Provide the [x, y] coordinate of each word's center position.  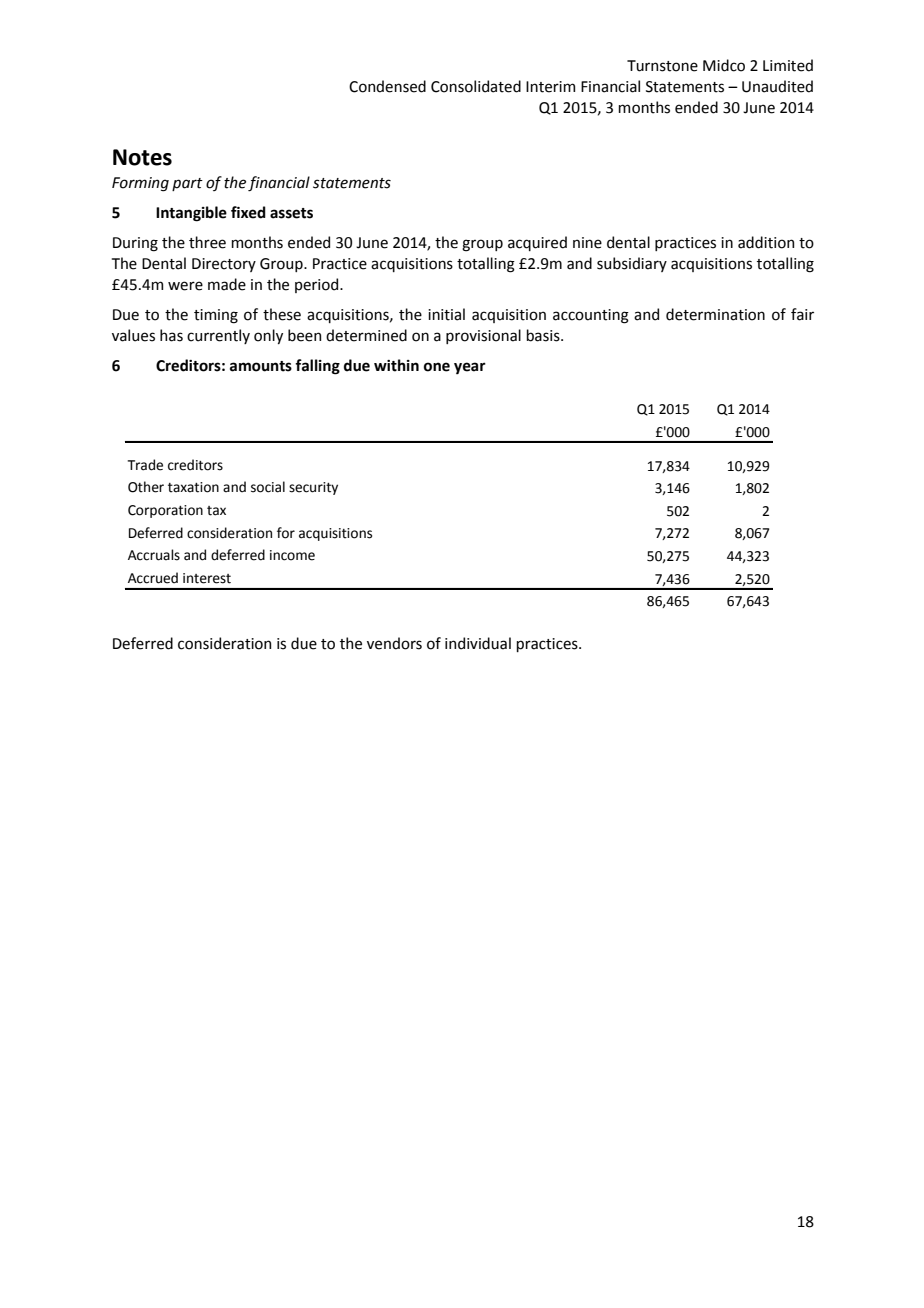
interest [207, 578]
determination [715, 314]
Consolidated [476, 86]
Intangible [191, 214]
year [470, 368]
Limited [788, 65]
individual [478, 643]
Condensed [387, 86]
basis [544, 335]
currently [218, 336]
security [313, 488]
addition [766, 242]
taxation [193, 487]
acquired [537, 243]
